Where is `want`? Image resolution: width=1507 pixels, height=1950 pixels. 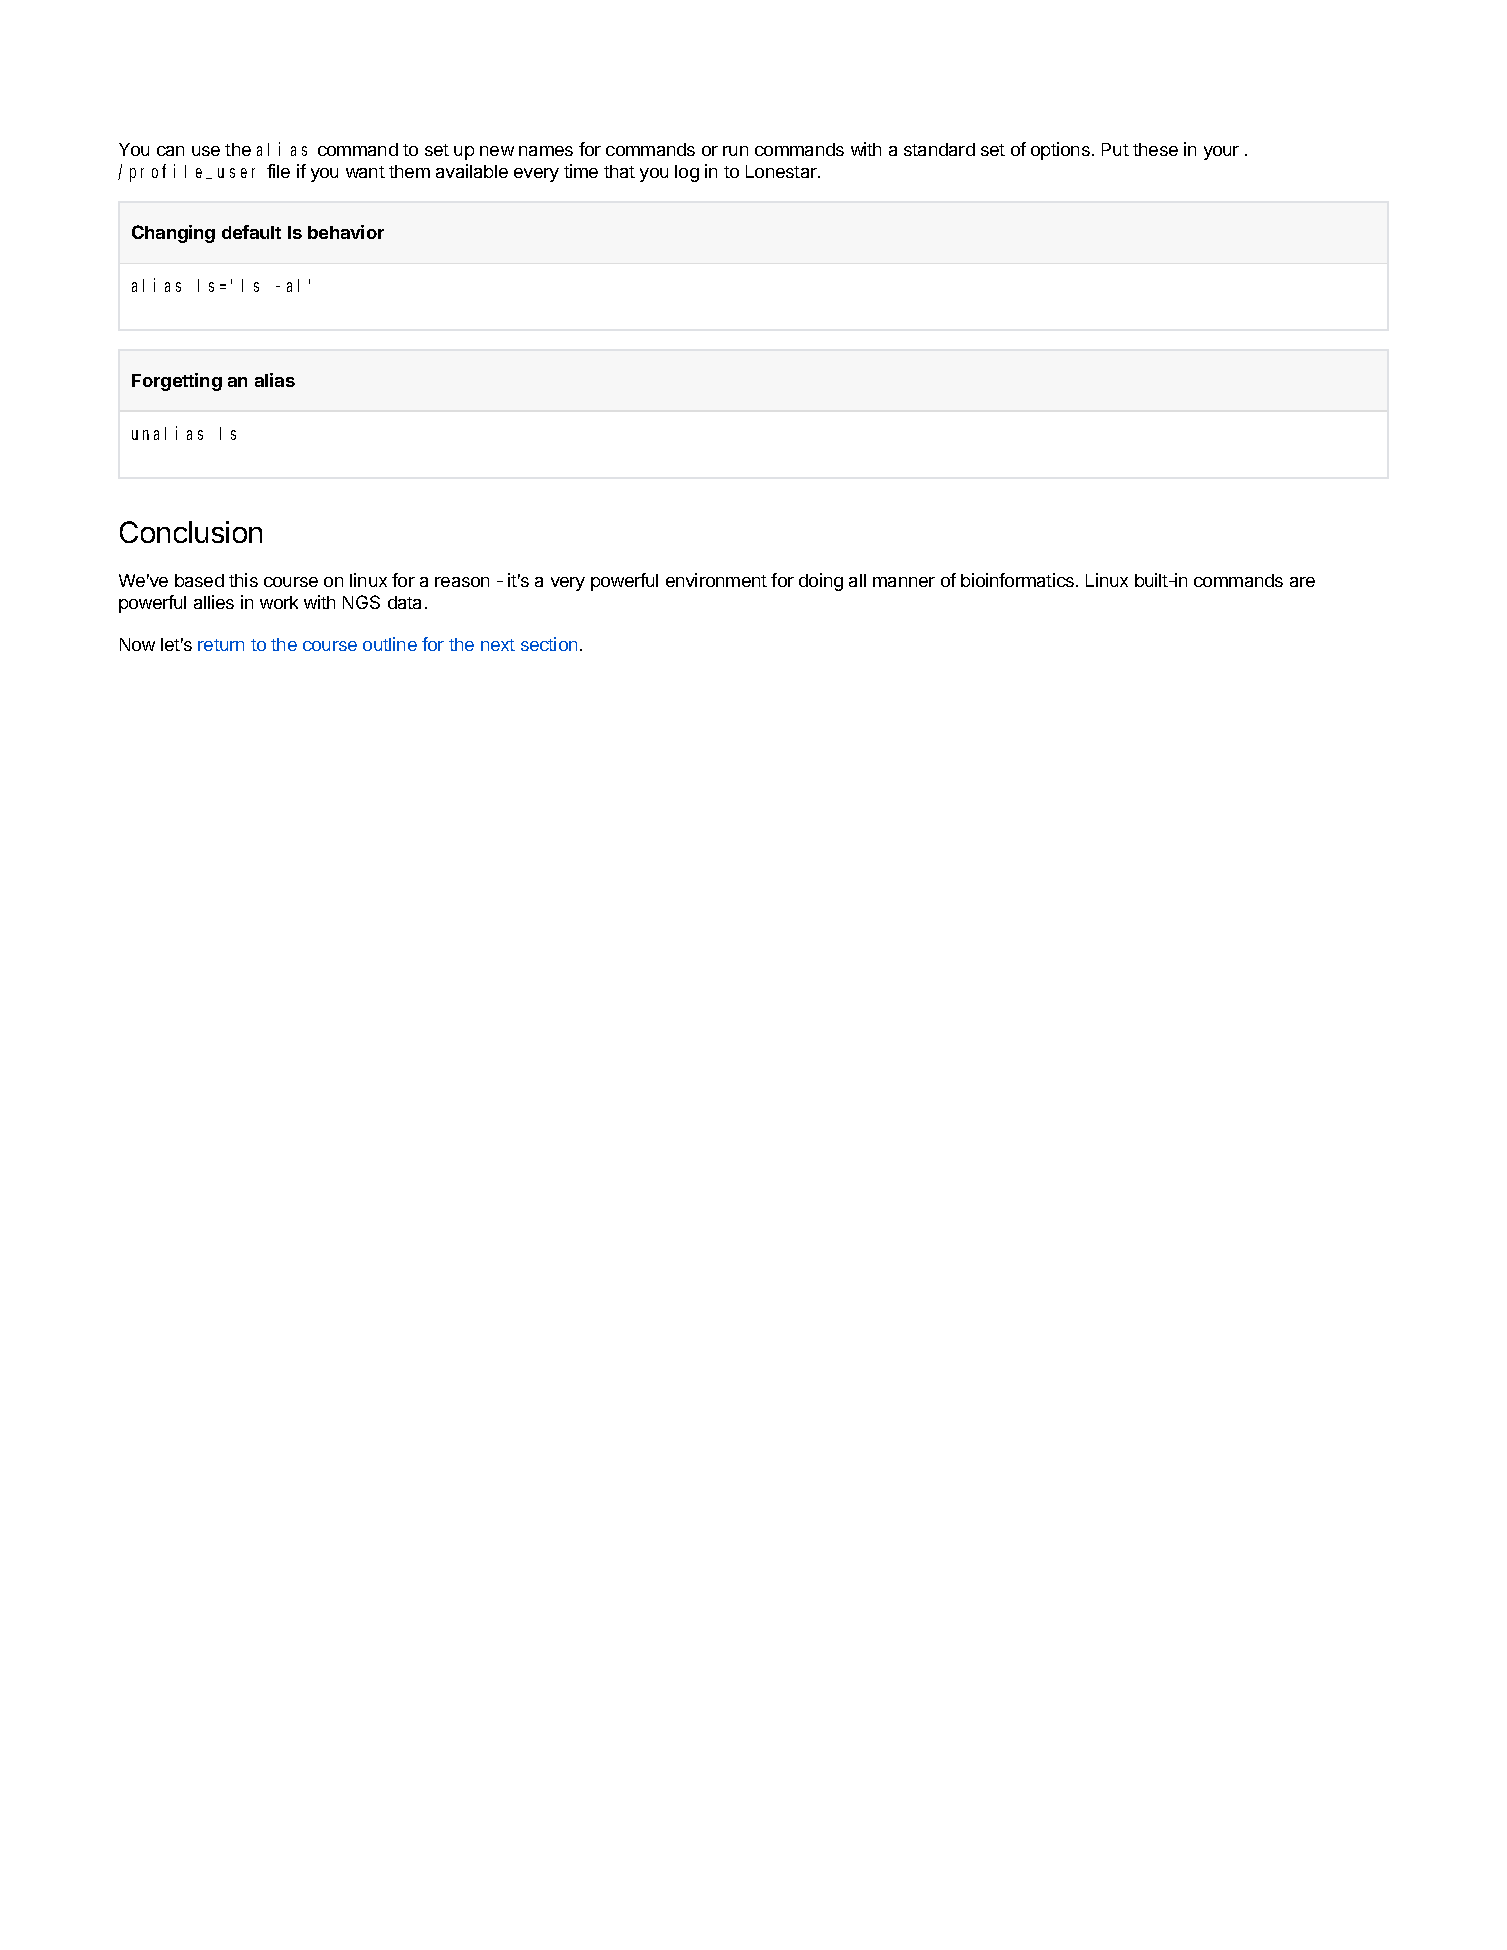
want is located at coordinates (365, 172).
